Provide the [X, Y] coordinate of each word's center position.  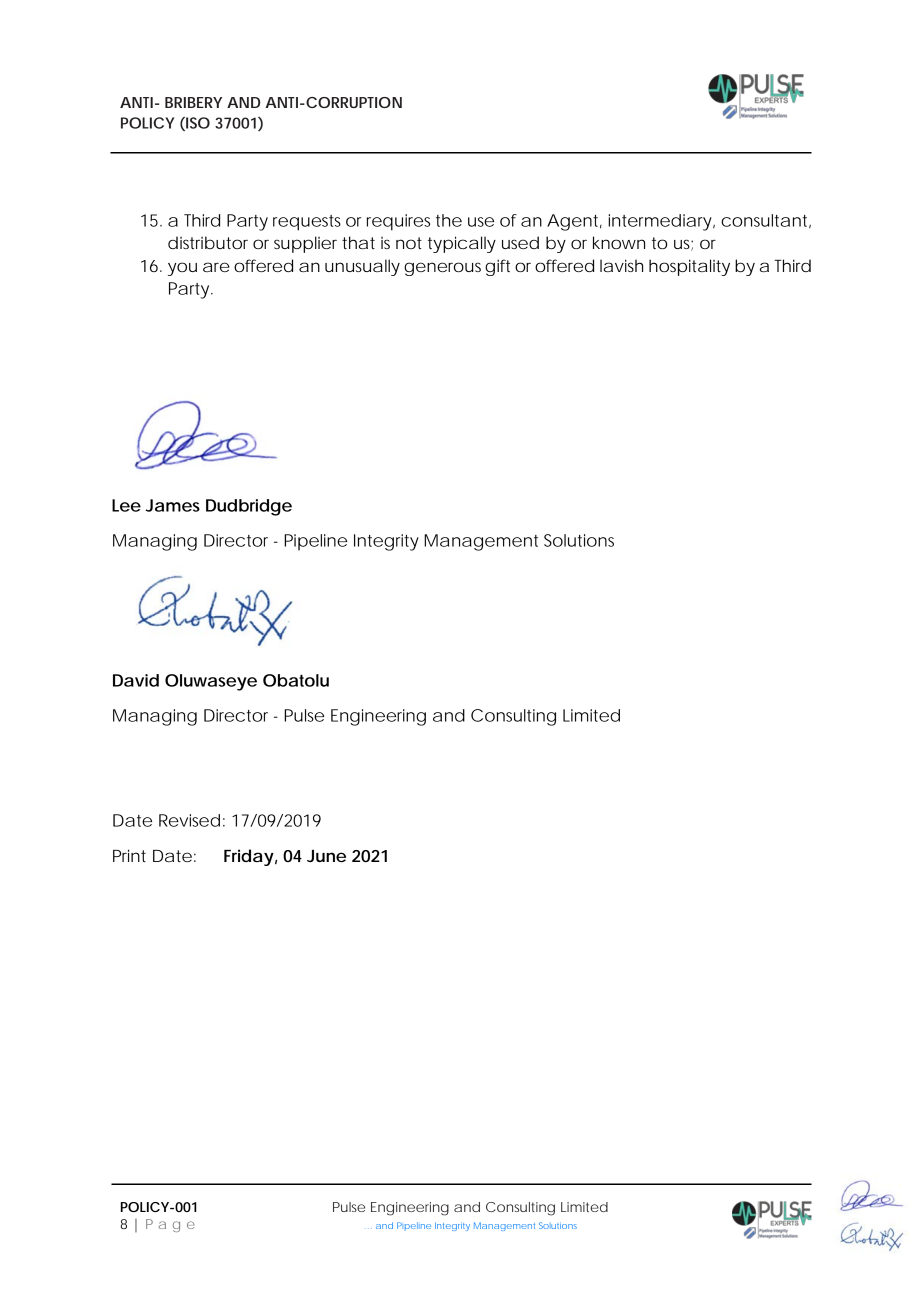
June [326, 856]
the [449, 220]
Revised [189, 820]
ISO [197, 124]
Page [170, 1225]
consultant [766, 221]
